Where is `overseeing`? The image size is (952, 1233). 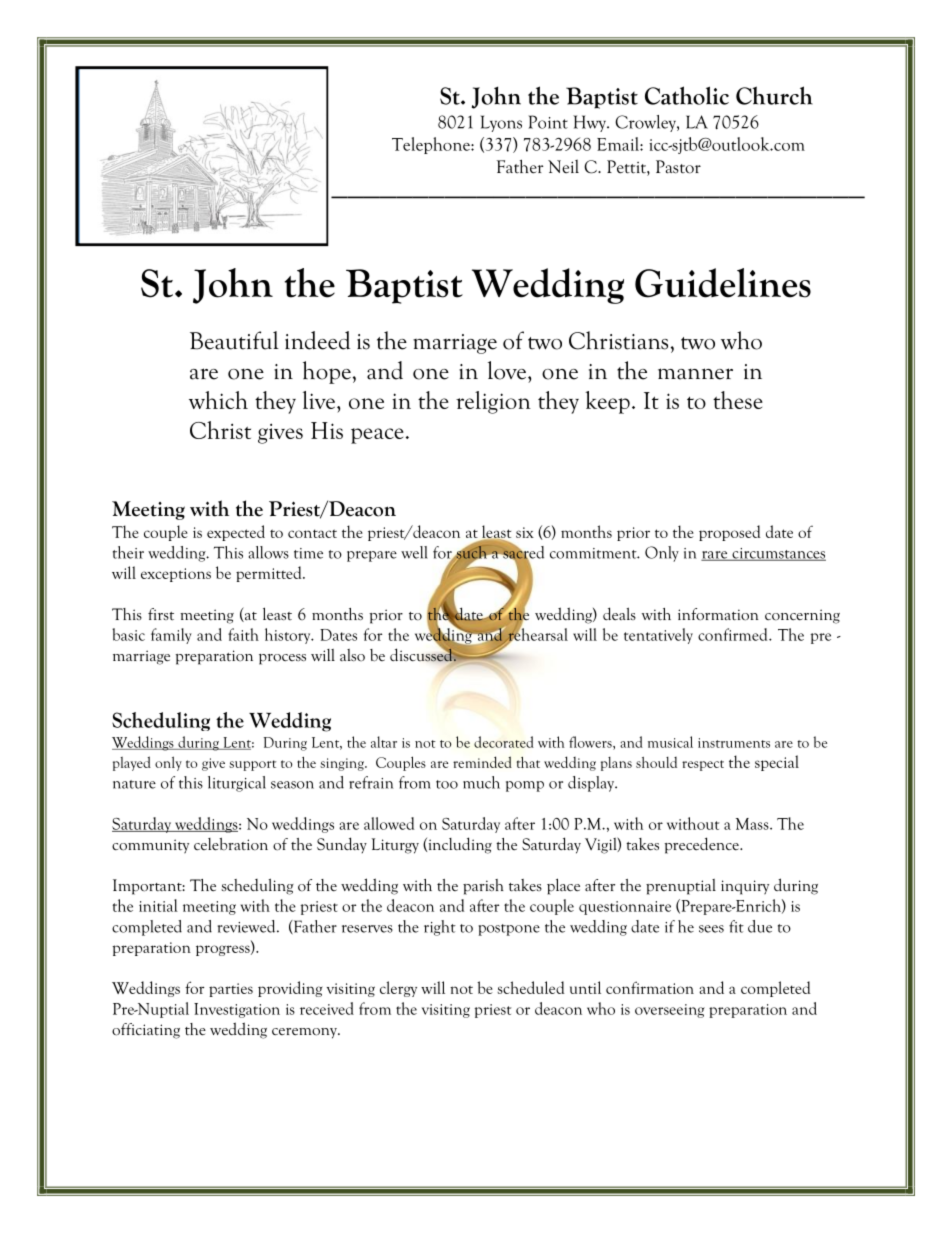
overseeing is located at coordinates (670, 1011).
